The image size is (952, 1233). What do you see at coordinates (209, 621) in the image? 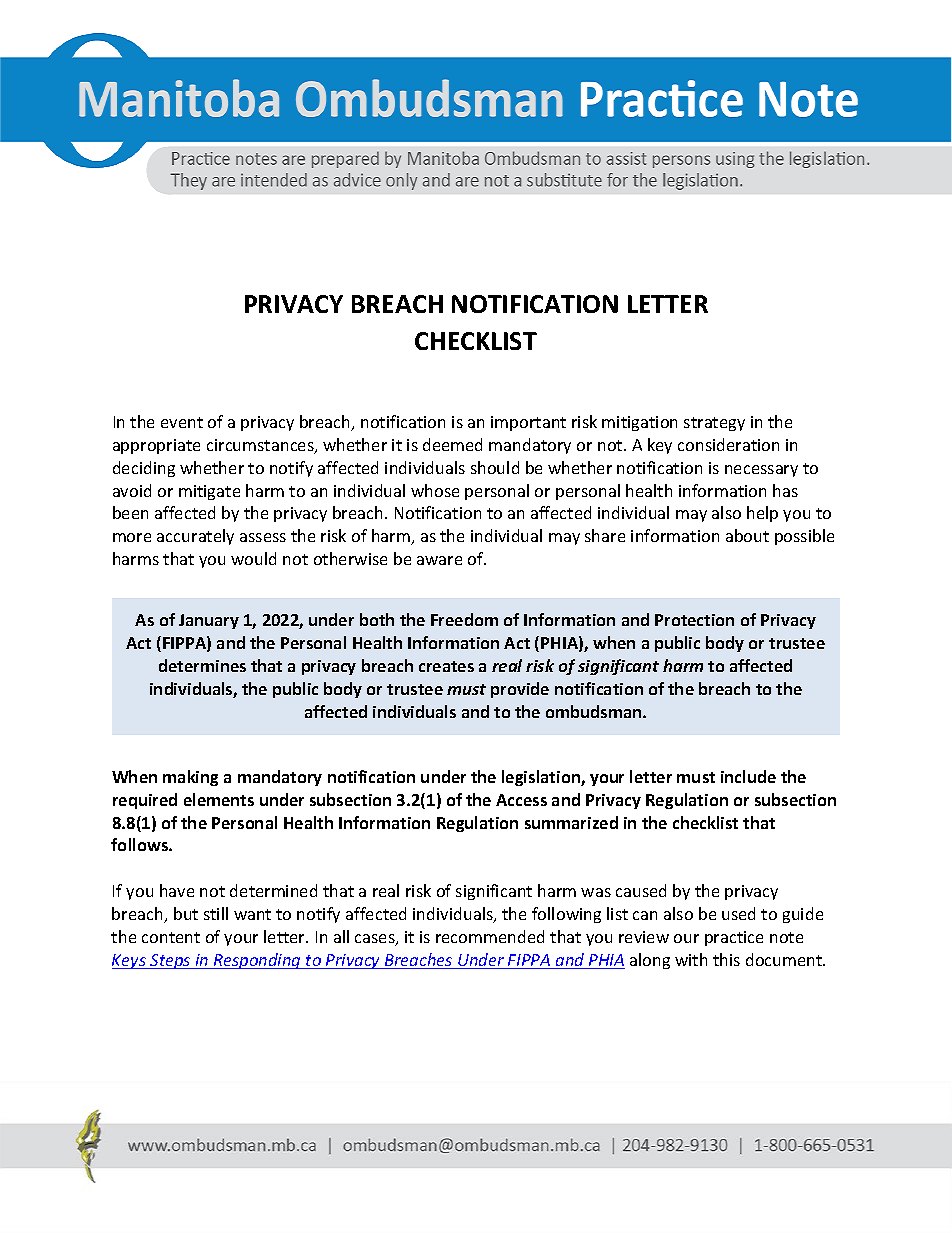
I see `January` at bounding box center [209, 621].
